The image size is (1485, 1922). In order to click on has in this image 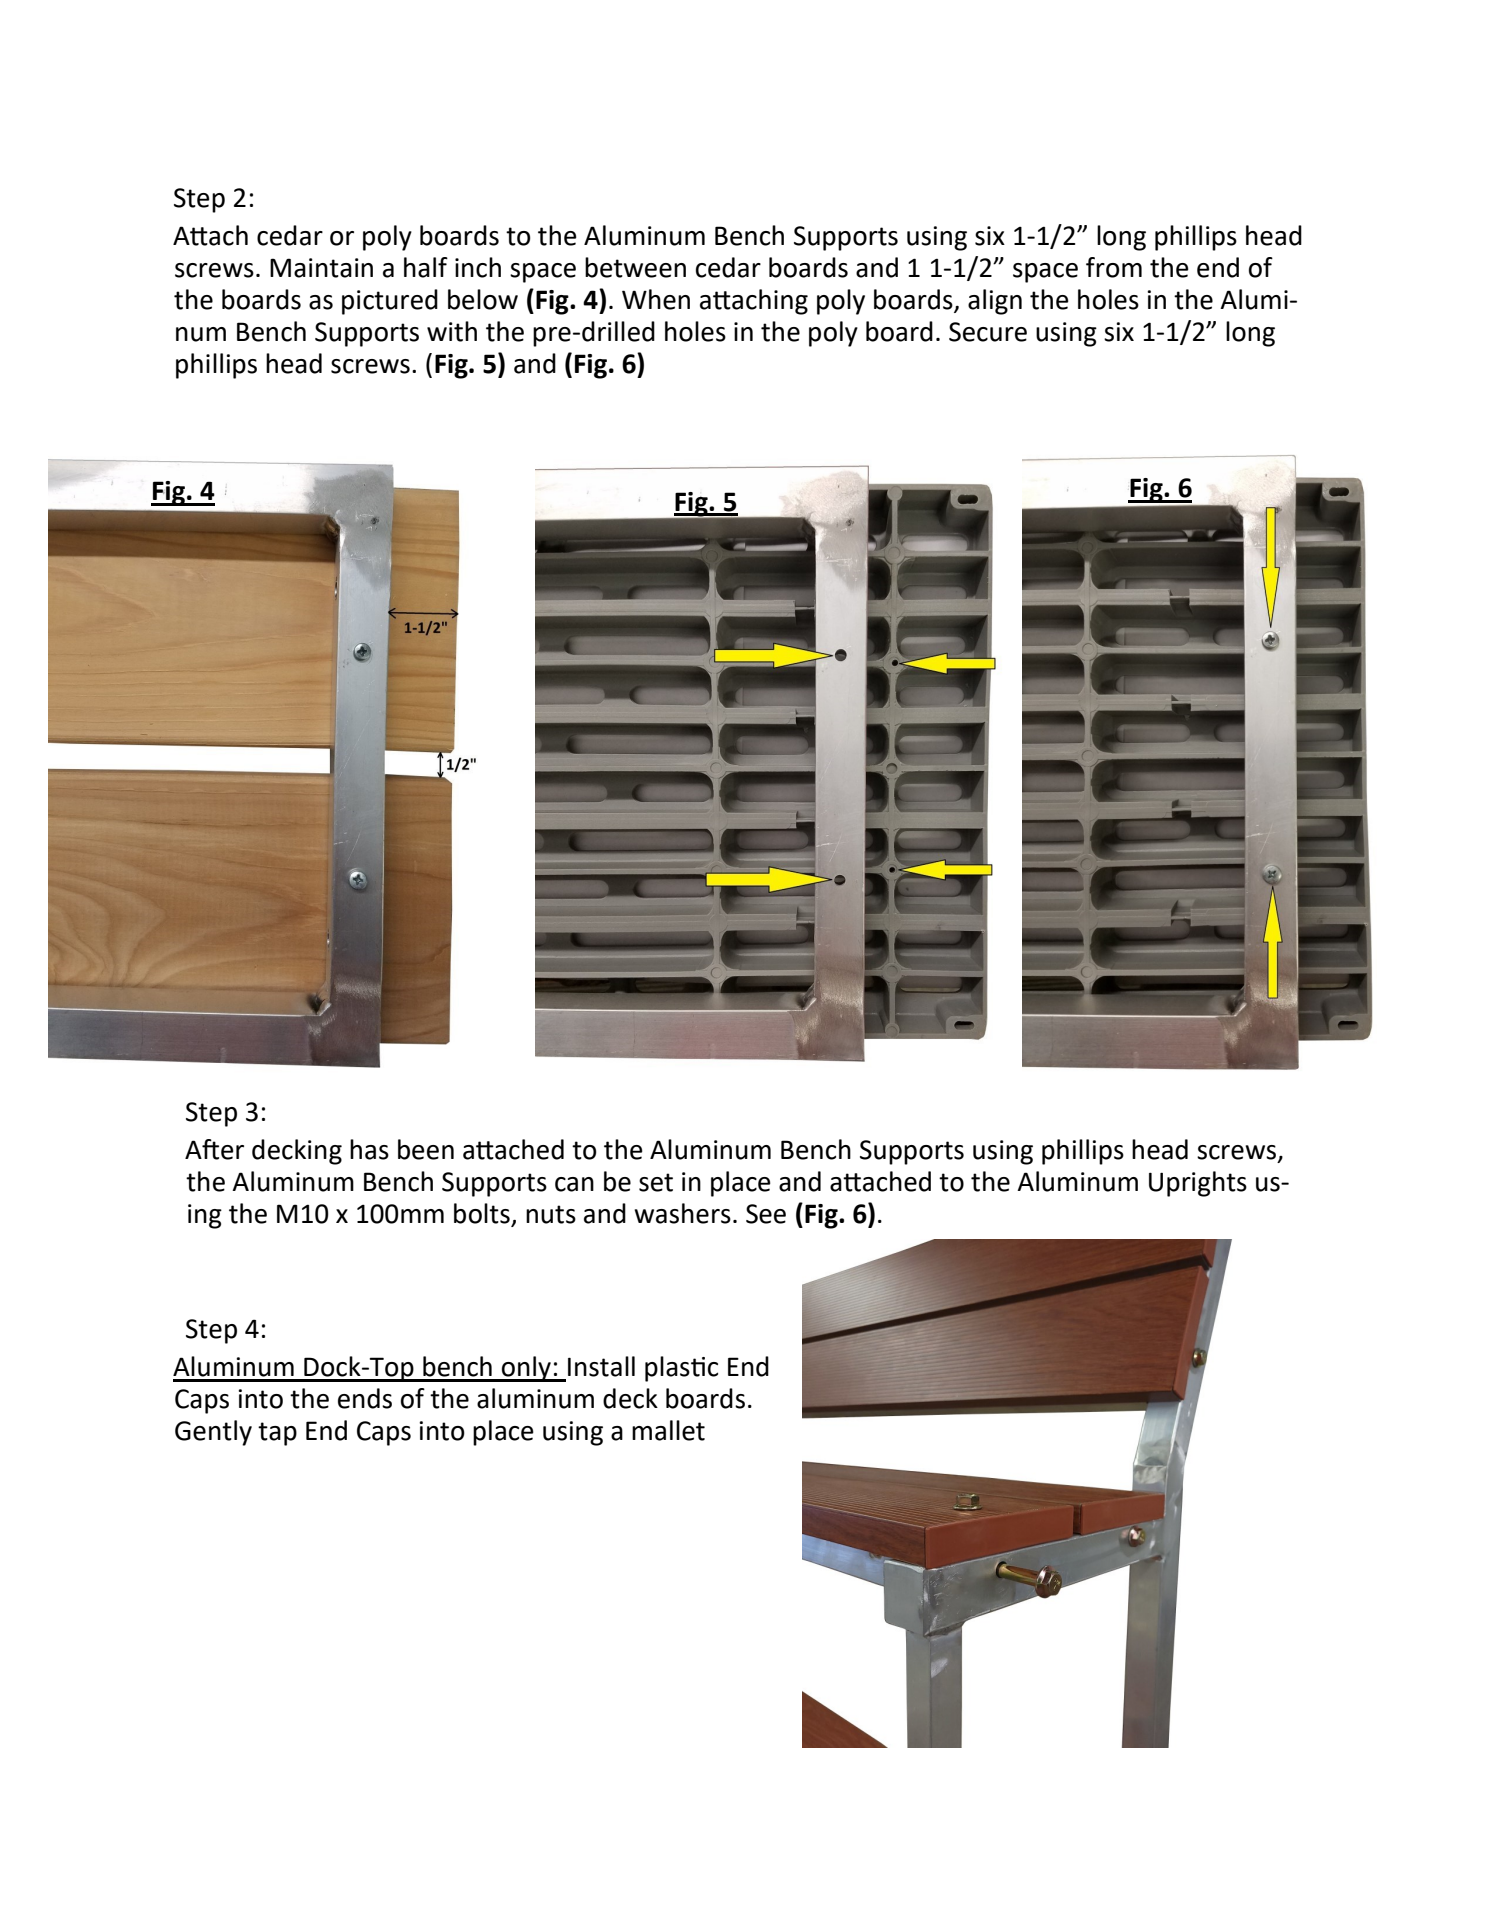, I will do `click(369, 1149)`.
